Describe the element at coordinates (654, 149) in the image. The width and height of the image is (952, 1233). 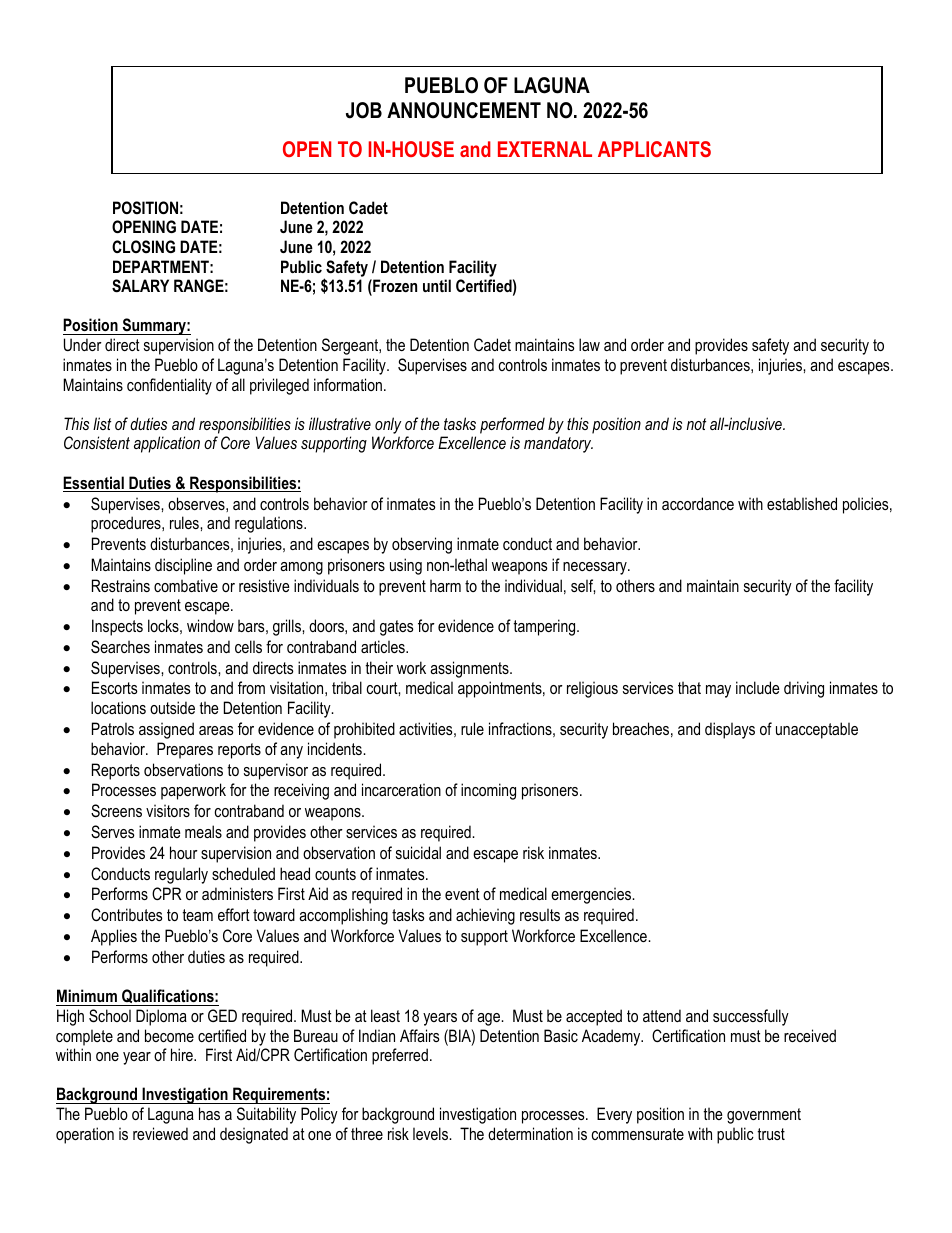
I see `APPLICANTS` at that location.
